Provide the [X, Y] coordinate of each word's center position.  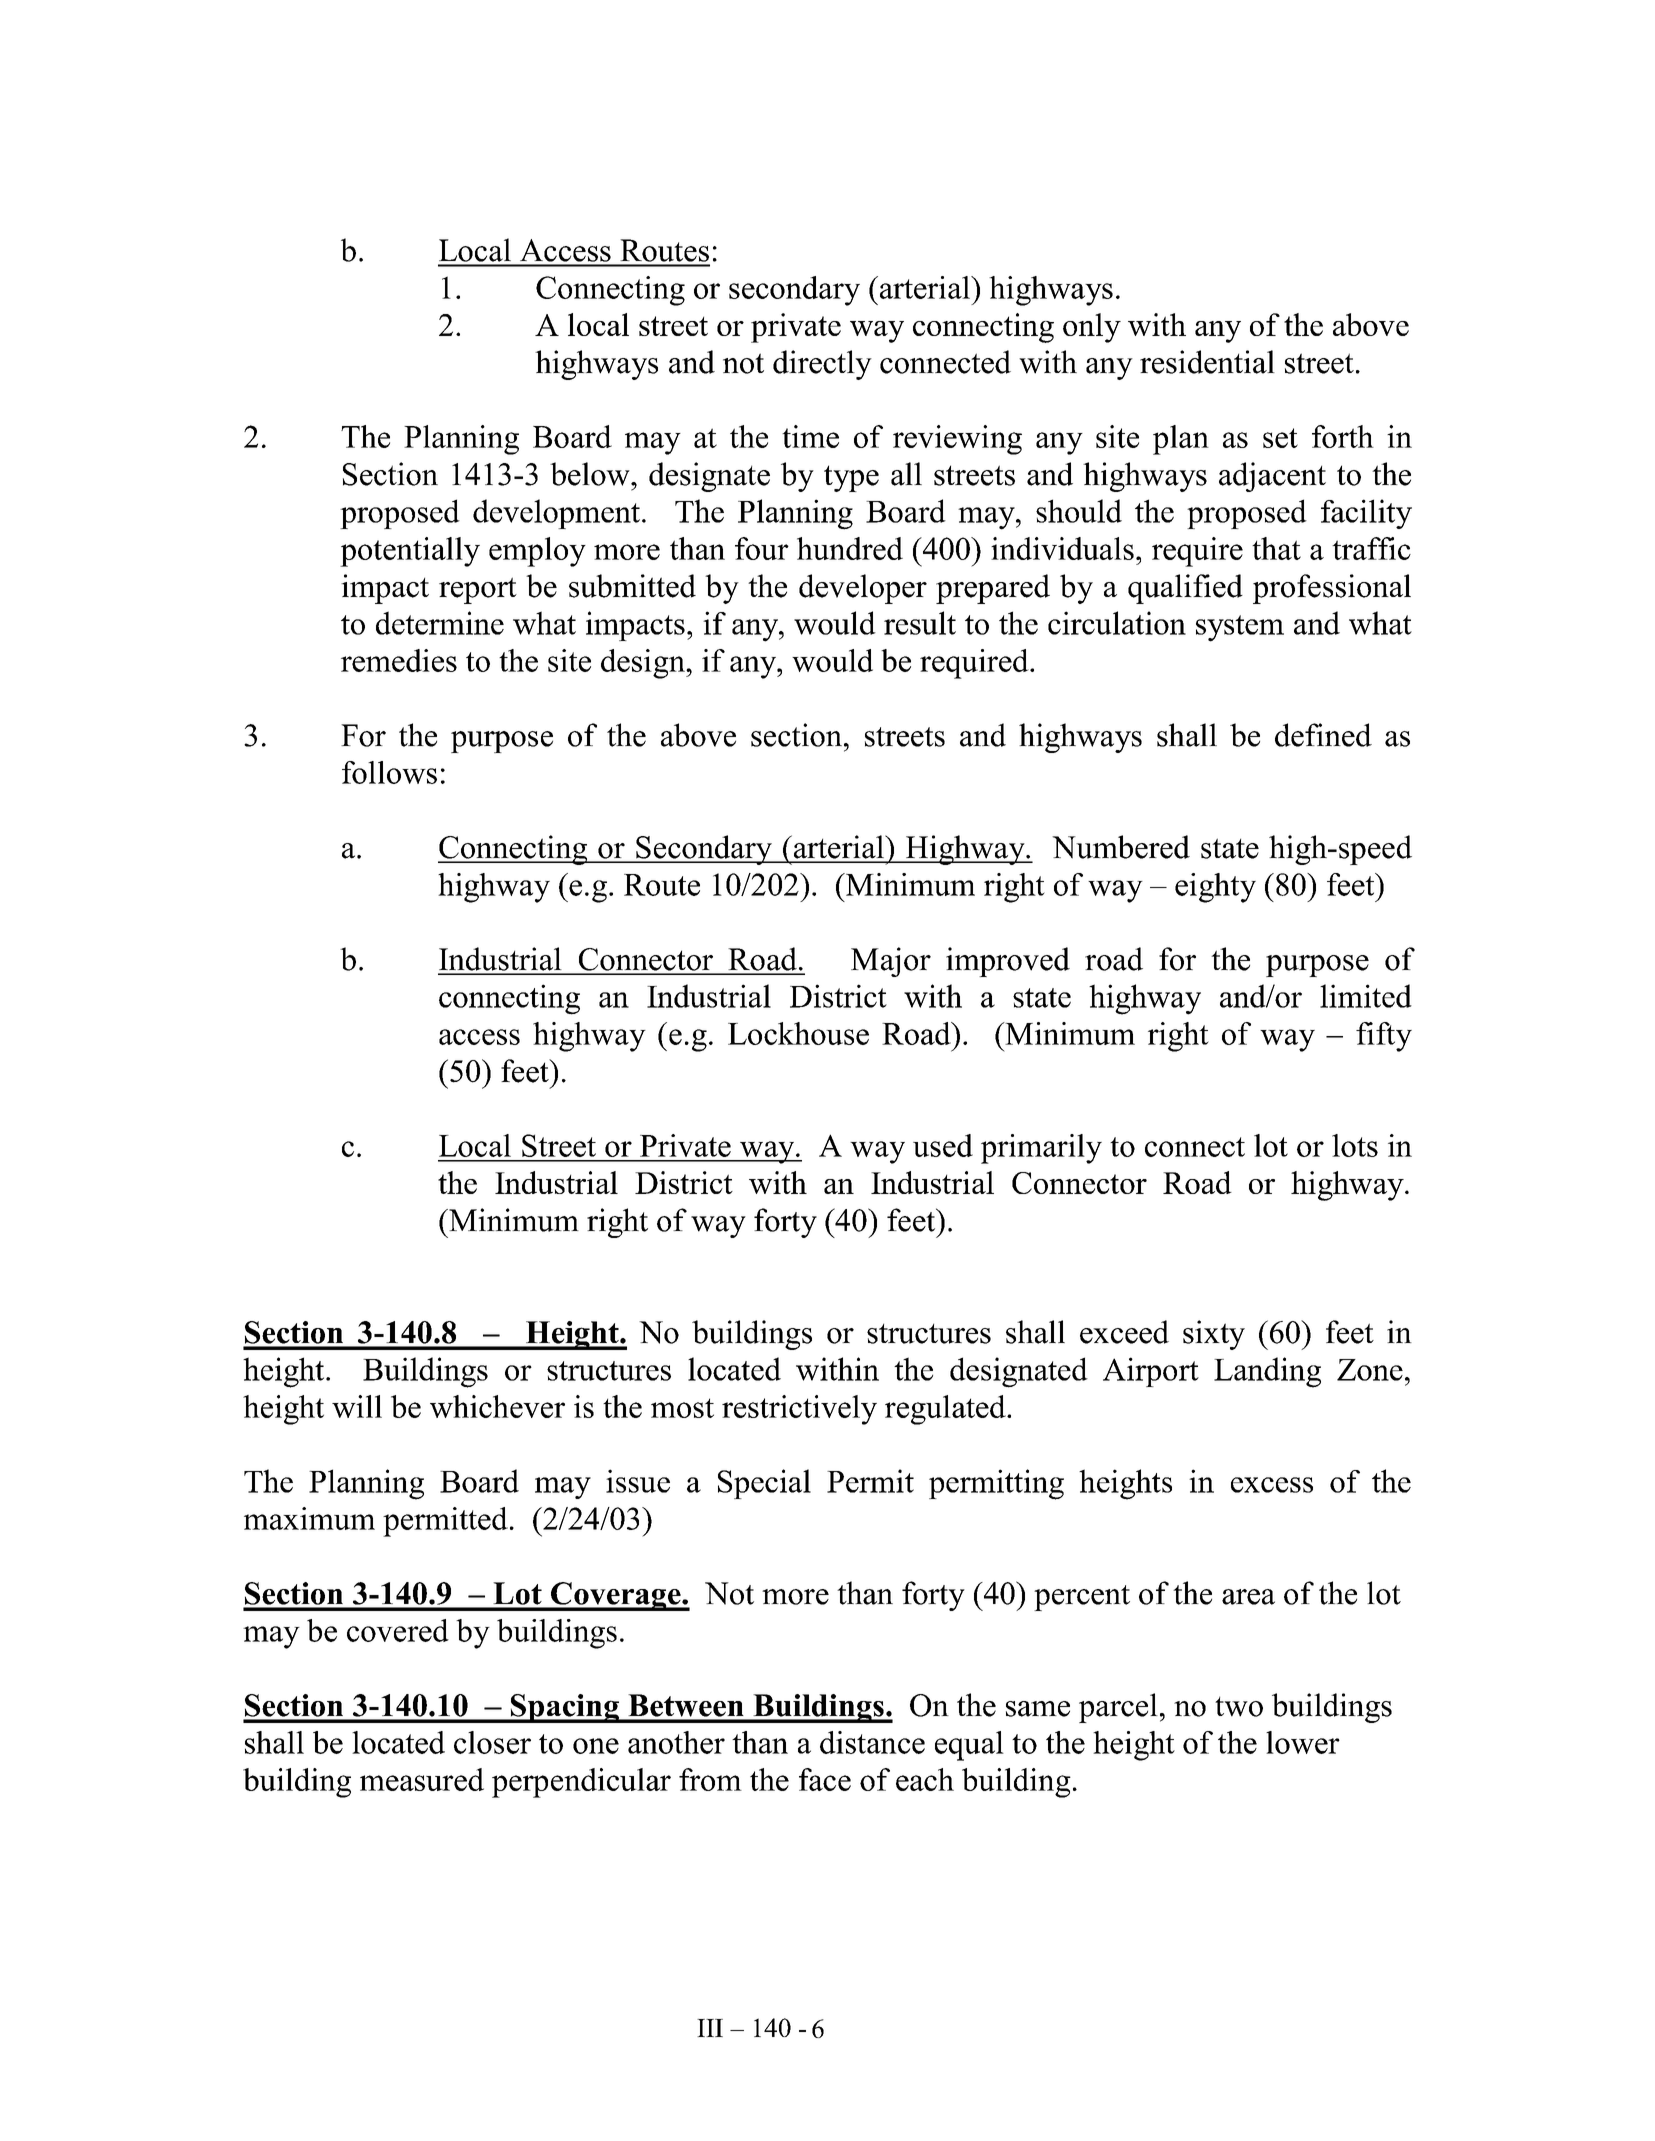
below [591, 474]
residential [1207, 362]
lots [1355, 1145]
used [943, 1145]
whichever [497, 1406]
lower [1303, 1742]
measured [422, 1779]
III [710, 2028]
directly [822, 365]
